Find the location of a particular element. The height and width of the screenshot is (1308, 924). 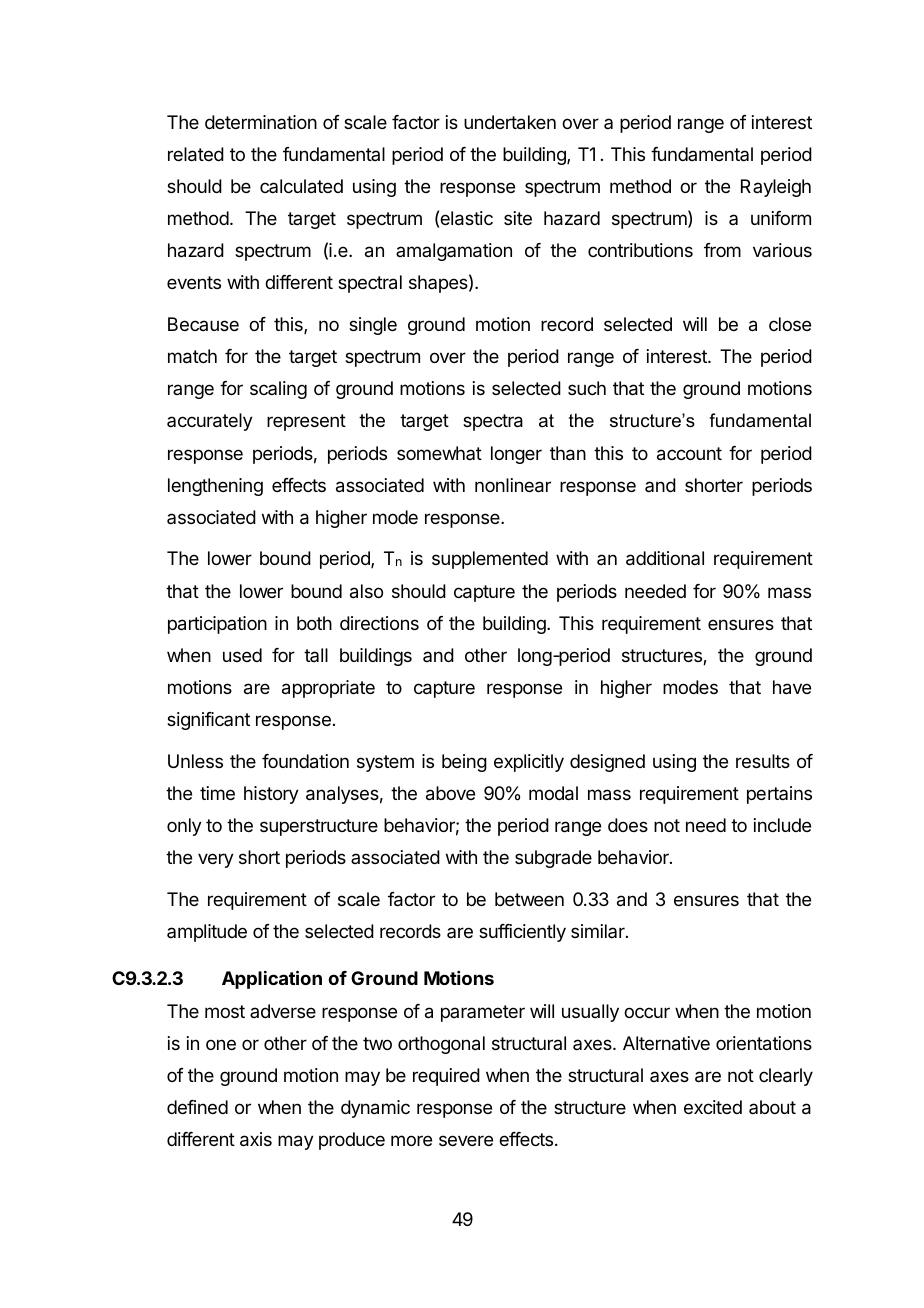

sufficiently is located at coordinates (522, 933).
